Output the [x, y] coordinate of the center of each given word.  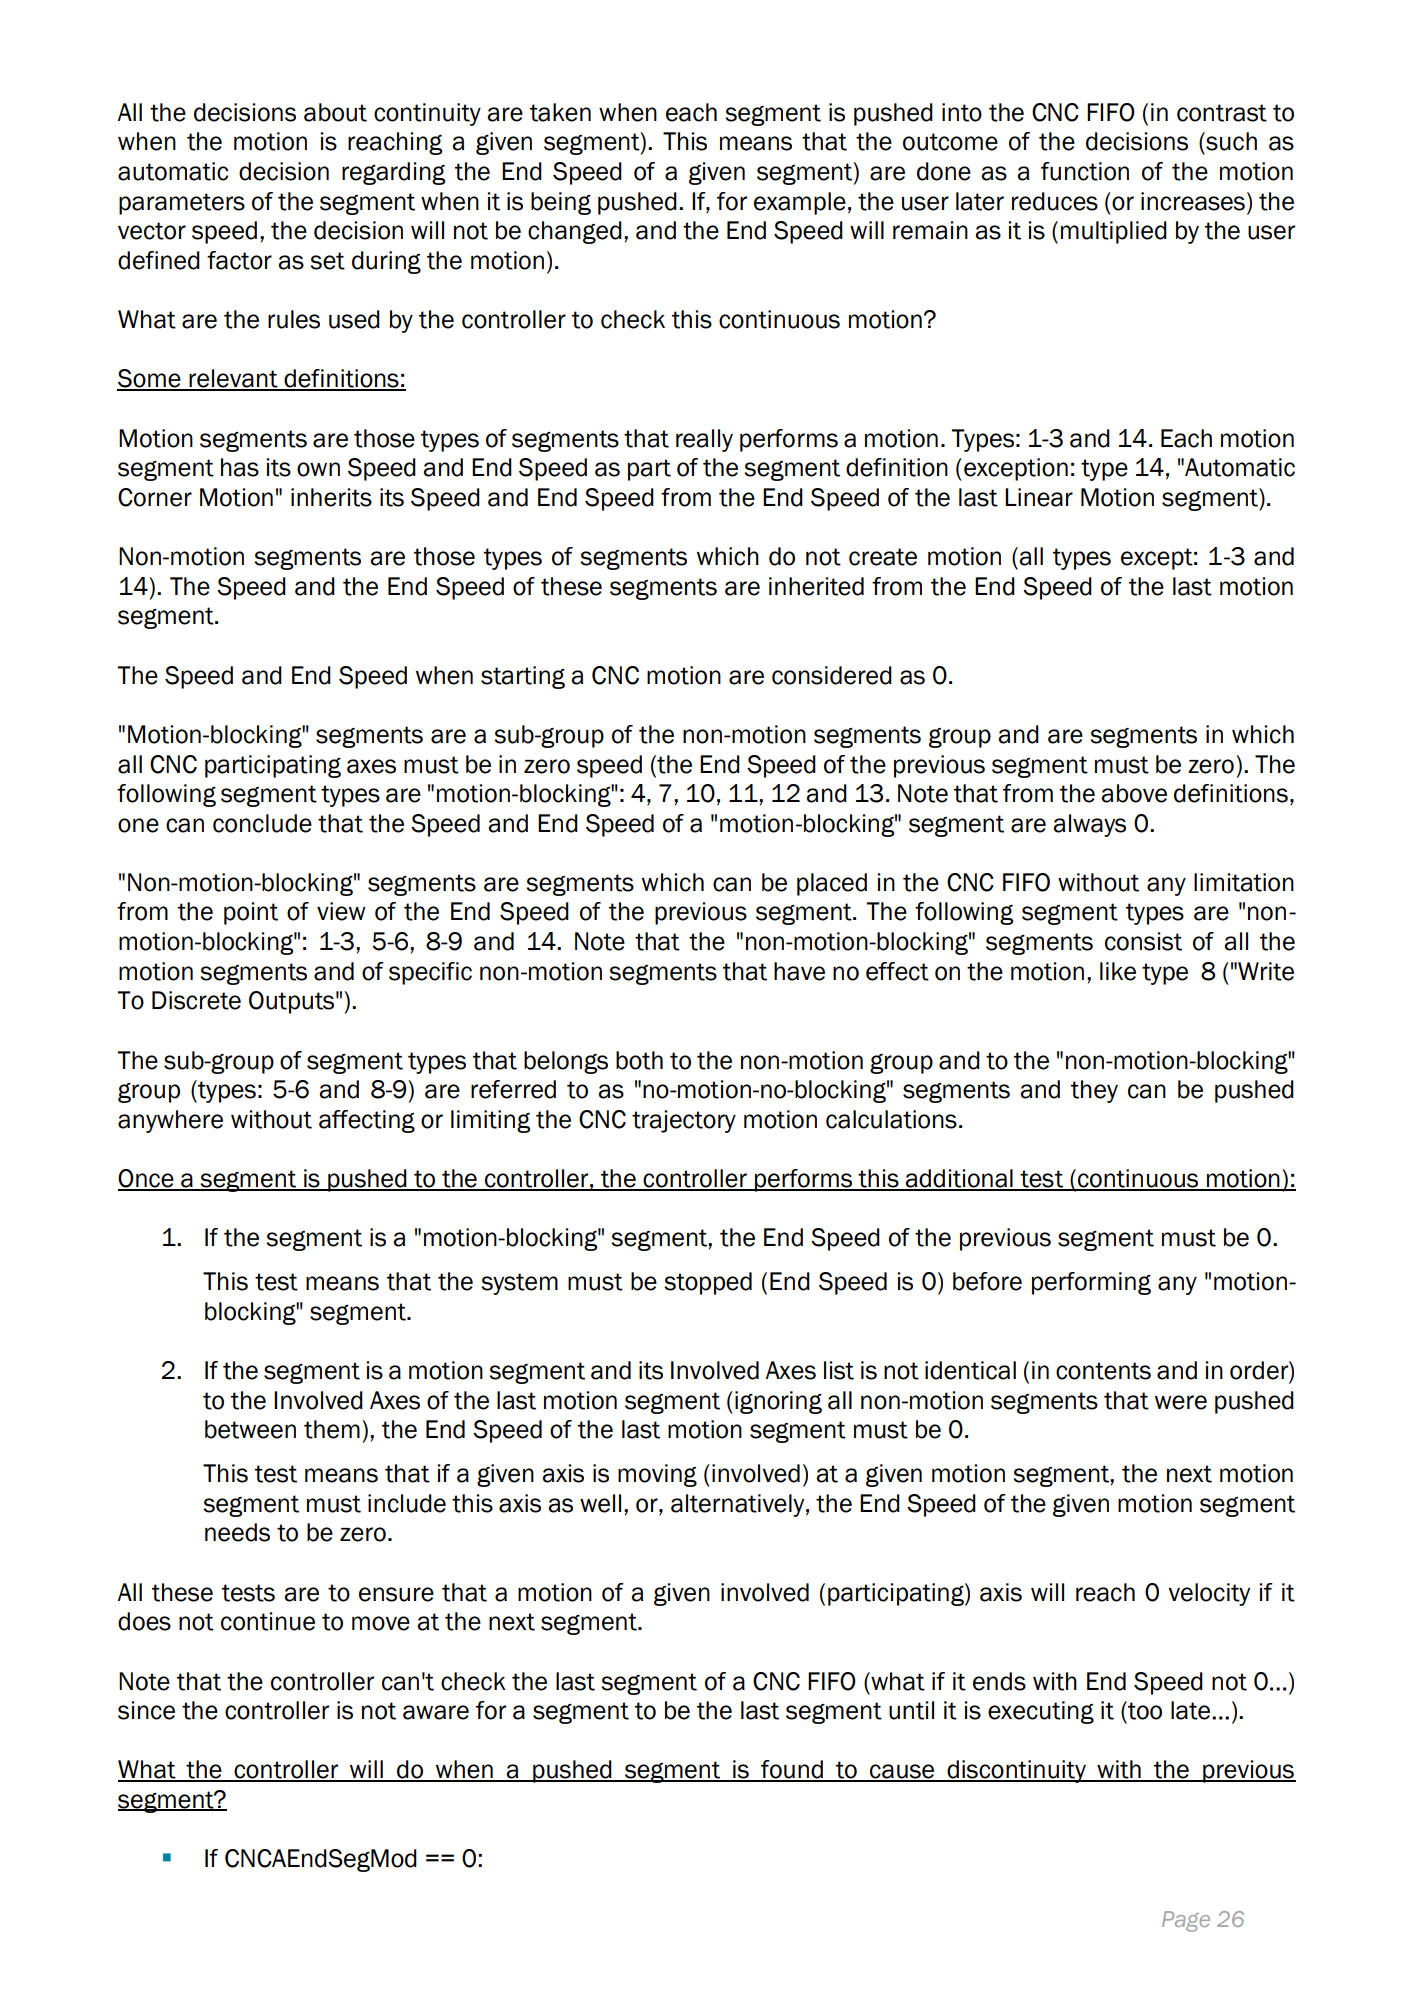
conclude [262, 823]
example [800, 203]
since [146, 1710]
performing [1091, 1283]
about [335, 112]
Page [1186, 1921]
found [792, 1770]
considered [832, 675]
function [1085, 171]
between [250, 1429]
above [1134, 793]
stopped [708, 1283]
